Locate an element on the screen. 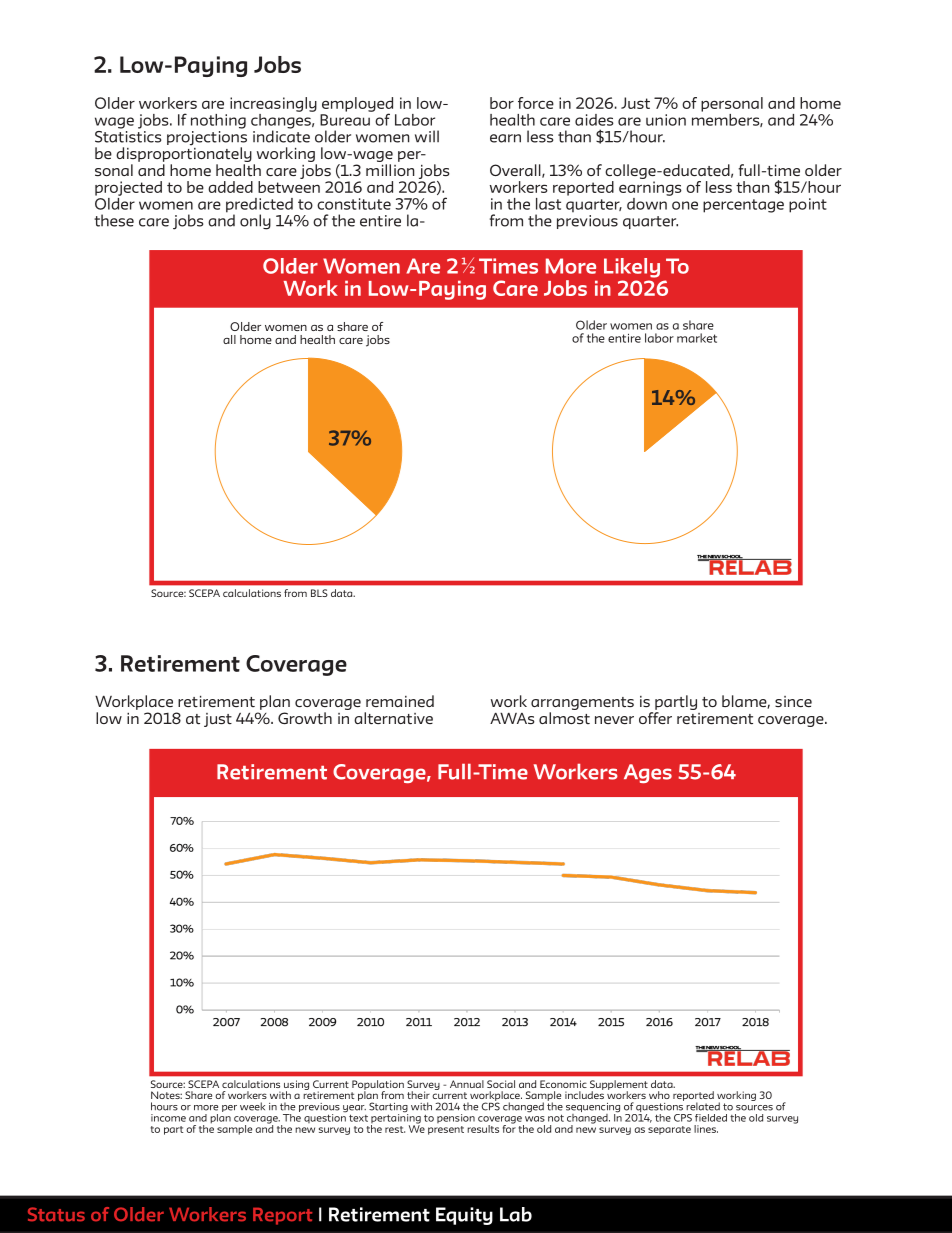 The image size is (952, 1233). market is located at coordinates (697, 338).
